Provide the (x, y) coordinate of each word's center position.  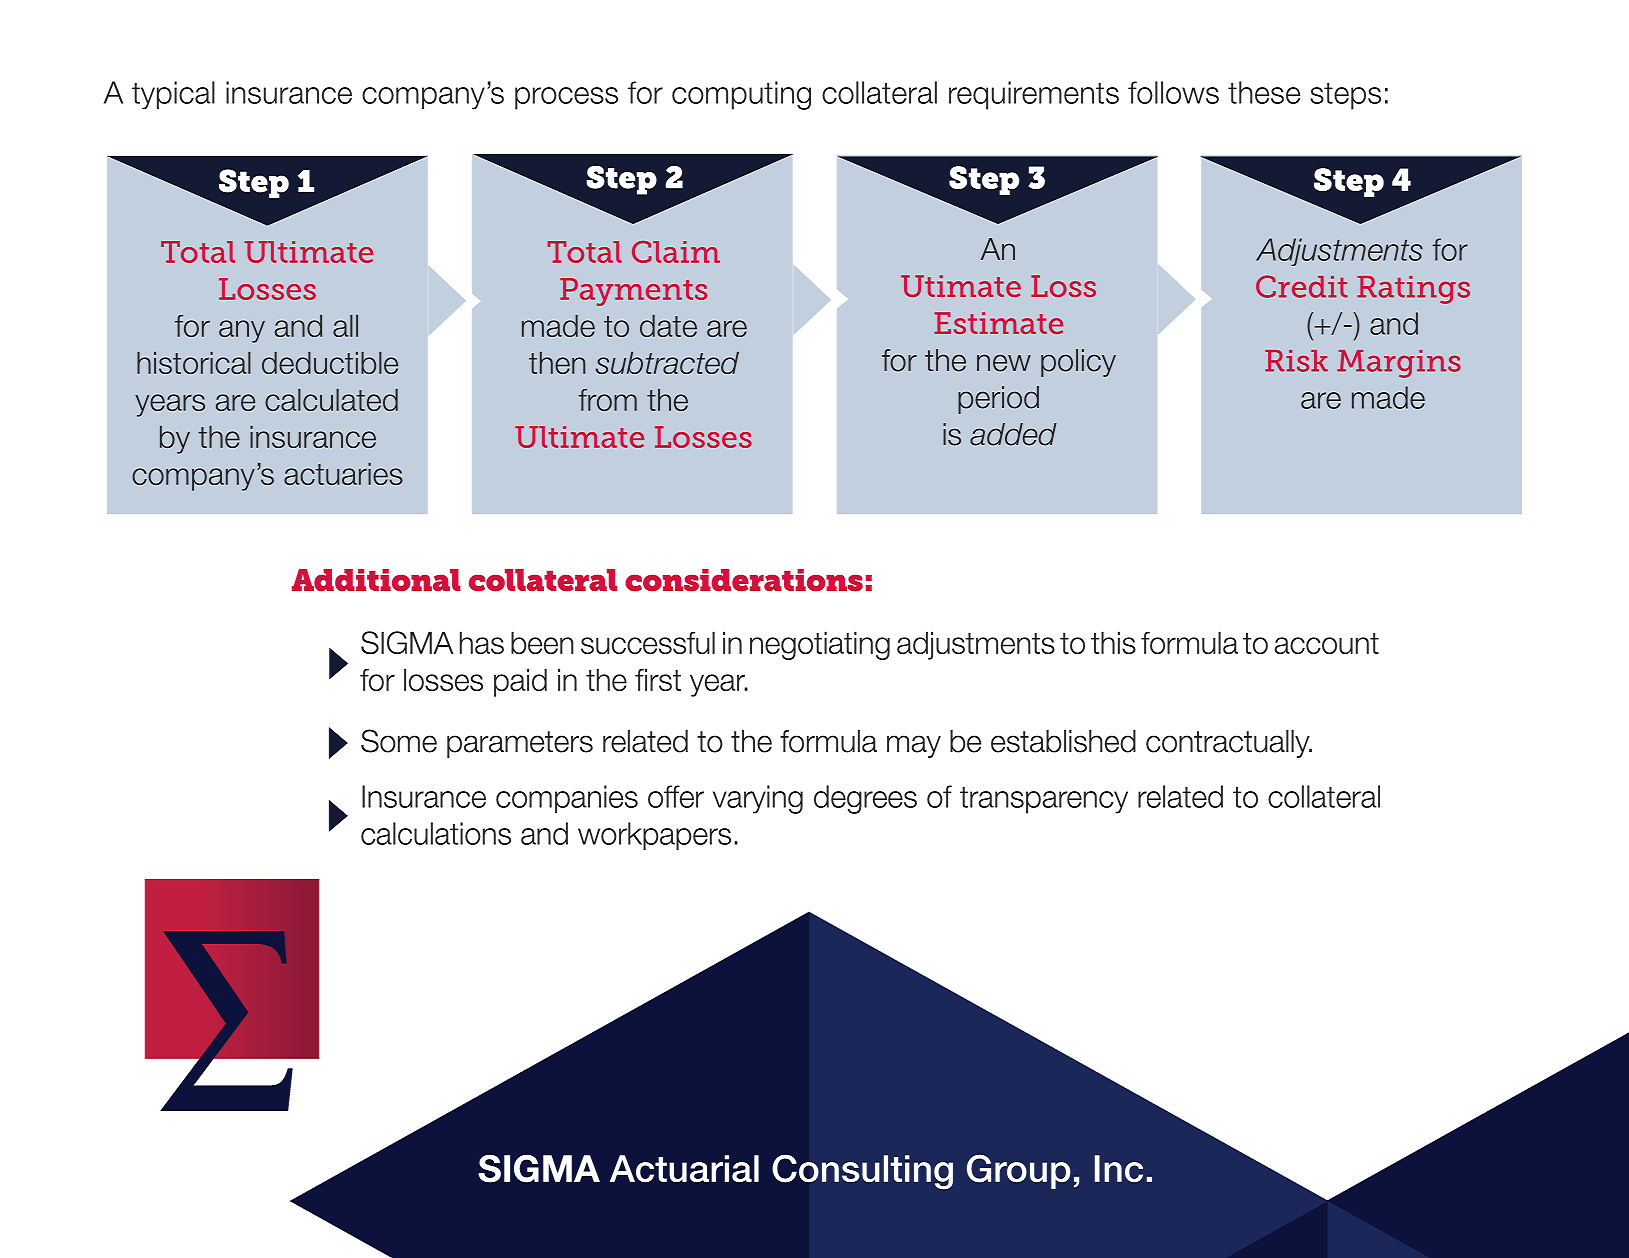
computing (741, 95)
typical (173, 95)
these (1264, 92)
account (1326, 643)
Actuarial (684, 1169)
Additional (376, 580)
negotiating (820, 645)
